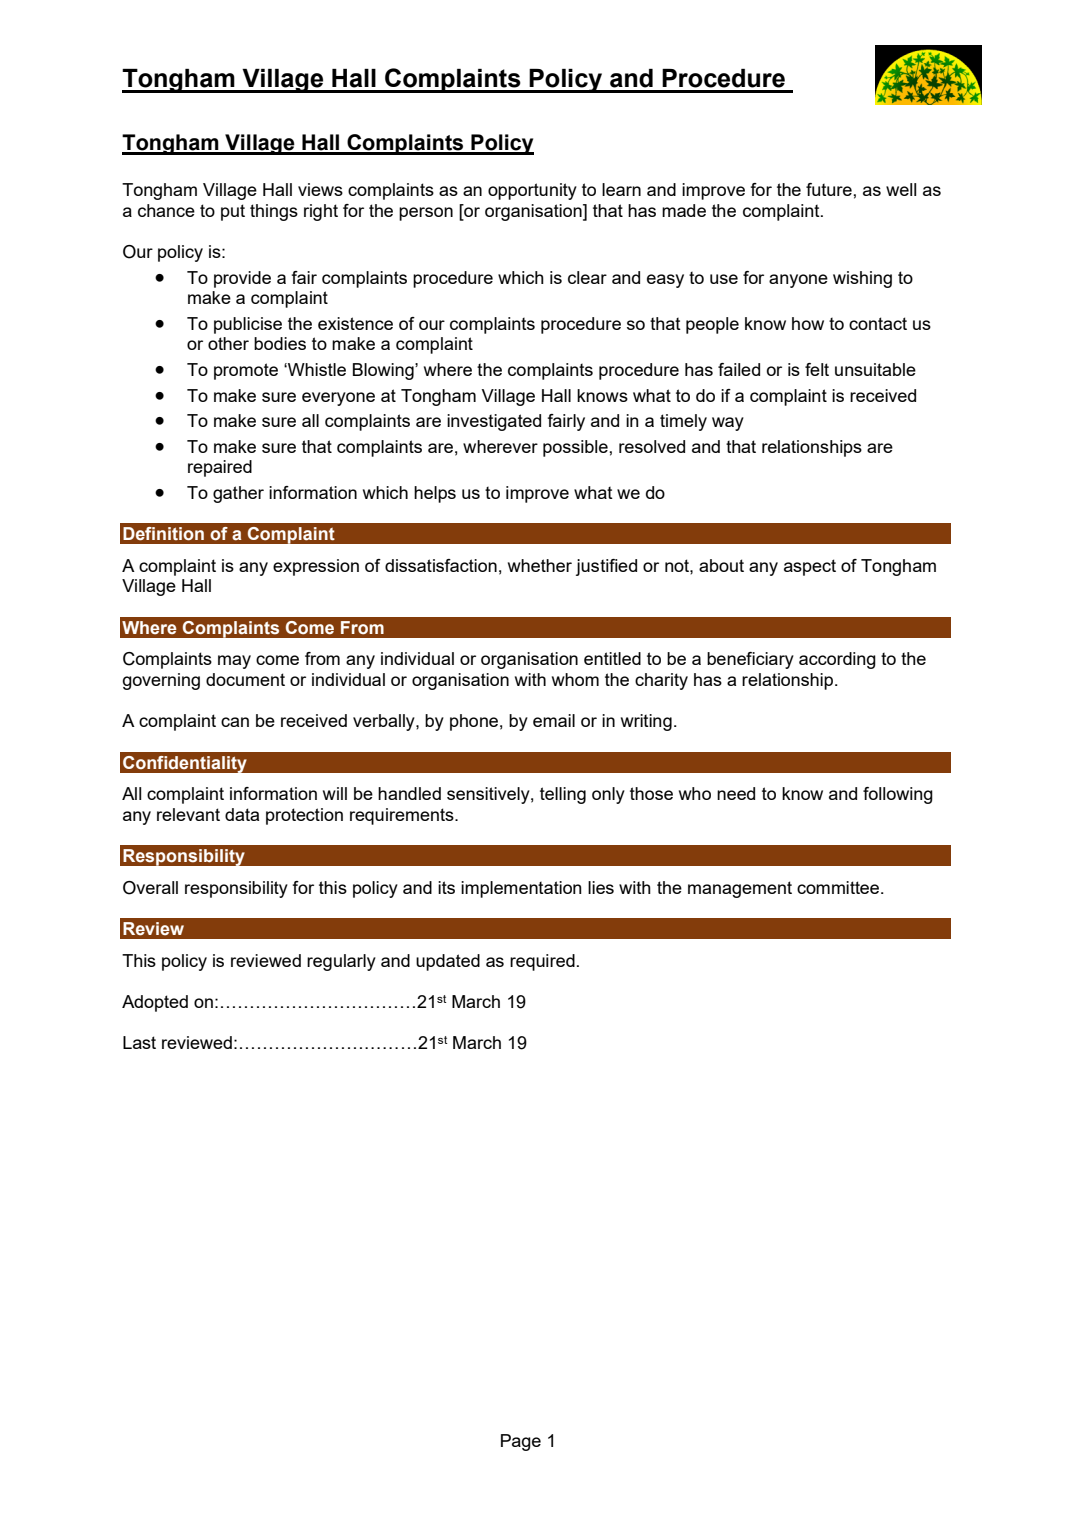 The image size is (1070, 1515). What do you see at coordinates (542, 962) in the image?
I see `required` at bounding box center [542, 962].
